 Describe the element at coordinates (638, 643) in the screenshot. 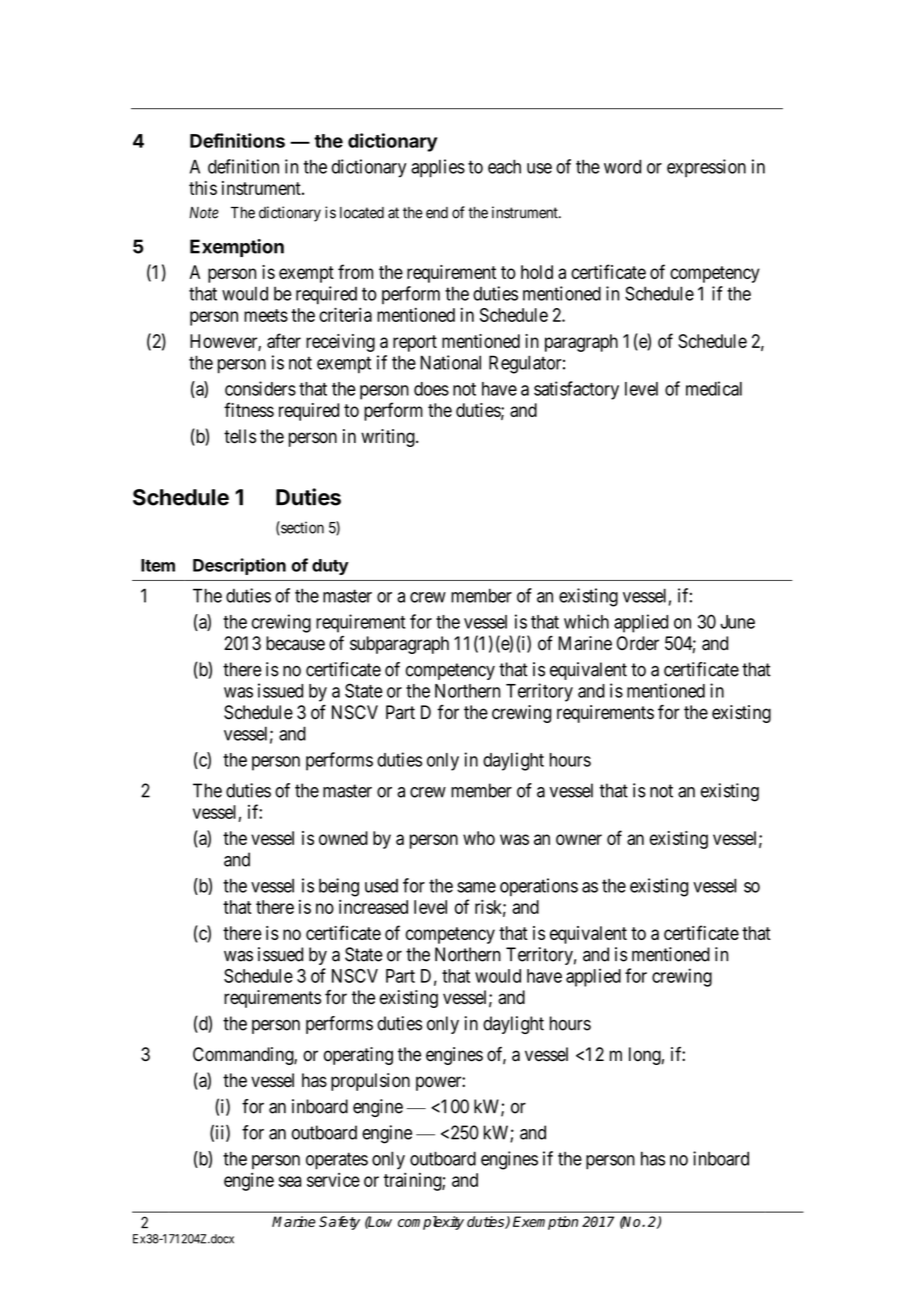

I see `Order` at that location.
